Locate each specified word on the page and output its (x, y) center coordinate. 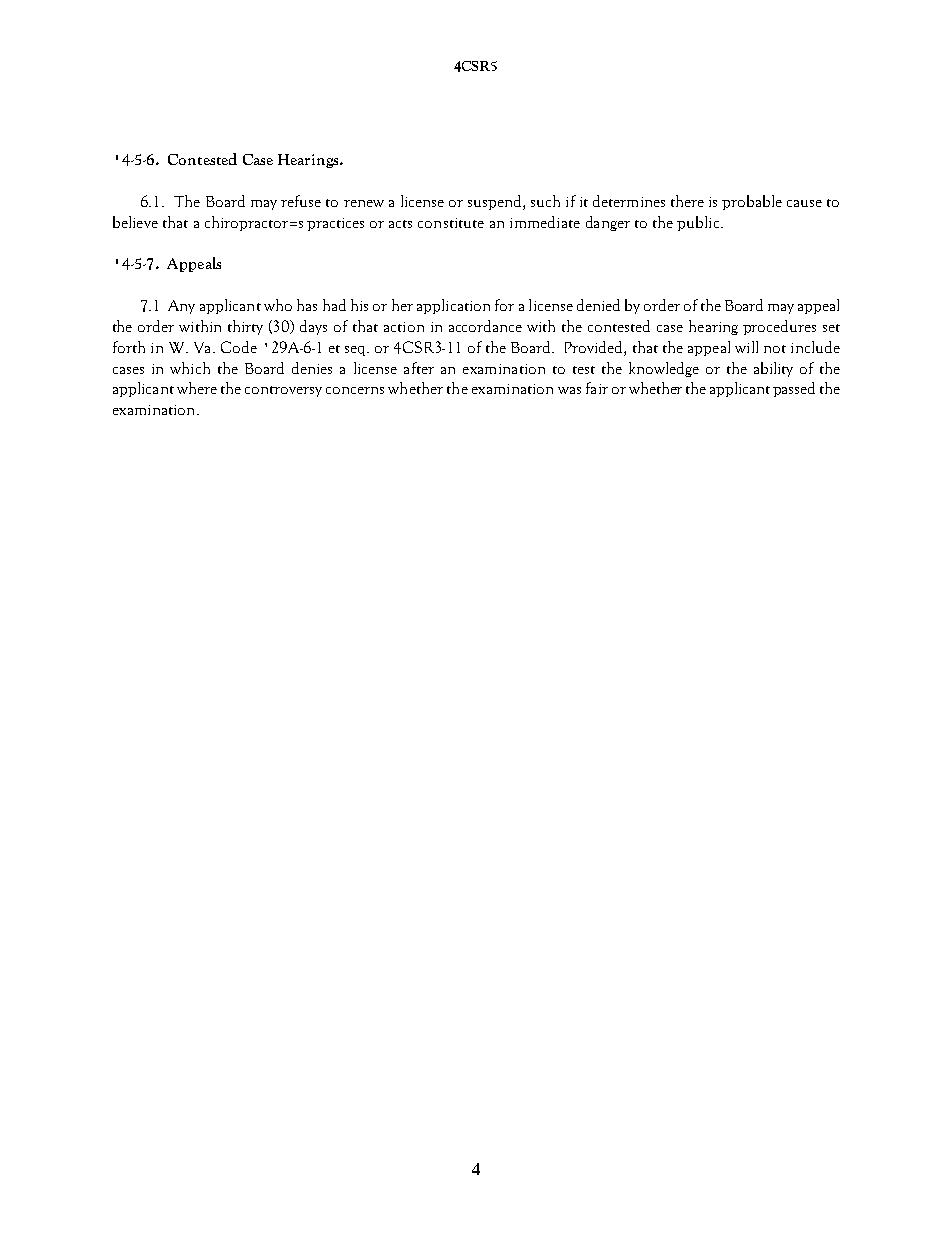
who (278, 305)
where (197, 388)
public (699, 223)
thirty (245, 327)
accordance (485, 326)
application (453, 306)
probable (752, 202)
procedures (779, 327)
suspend (496, 202)
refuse (301, 201)
